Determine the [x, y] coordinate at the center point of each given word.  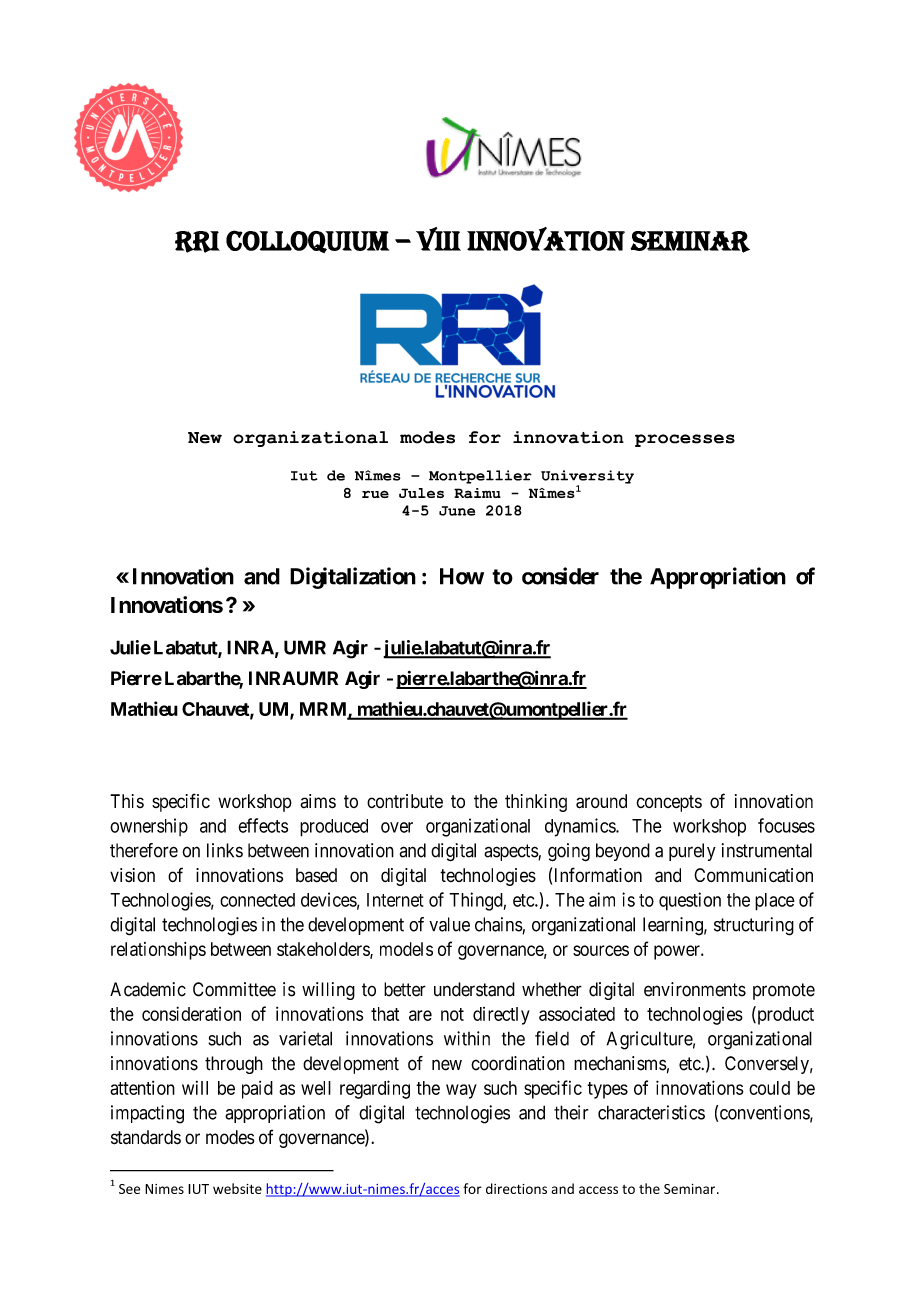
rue [375, 494]
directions [516, 1188]
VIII [438, 239]
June [457, 511]
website [237, 1188]
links [225, 850]
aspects [511, 852]
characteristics [651, 1112]
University [587, 478]
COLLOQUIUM [307, 241]
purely [692, 852]
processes [685, 440]
